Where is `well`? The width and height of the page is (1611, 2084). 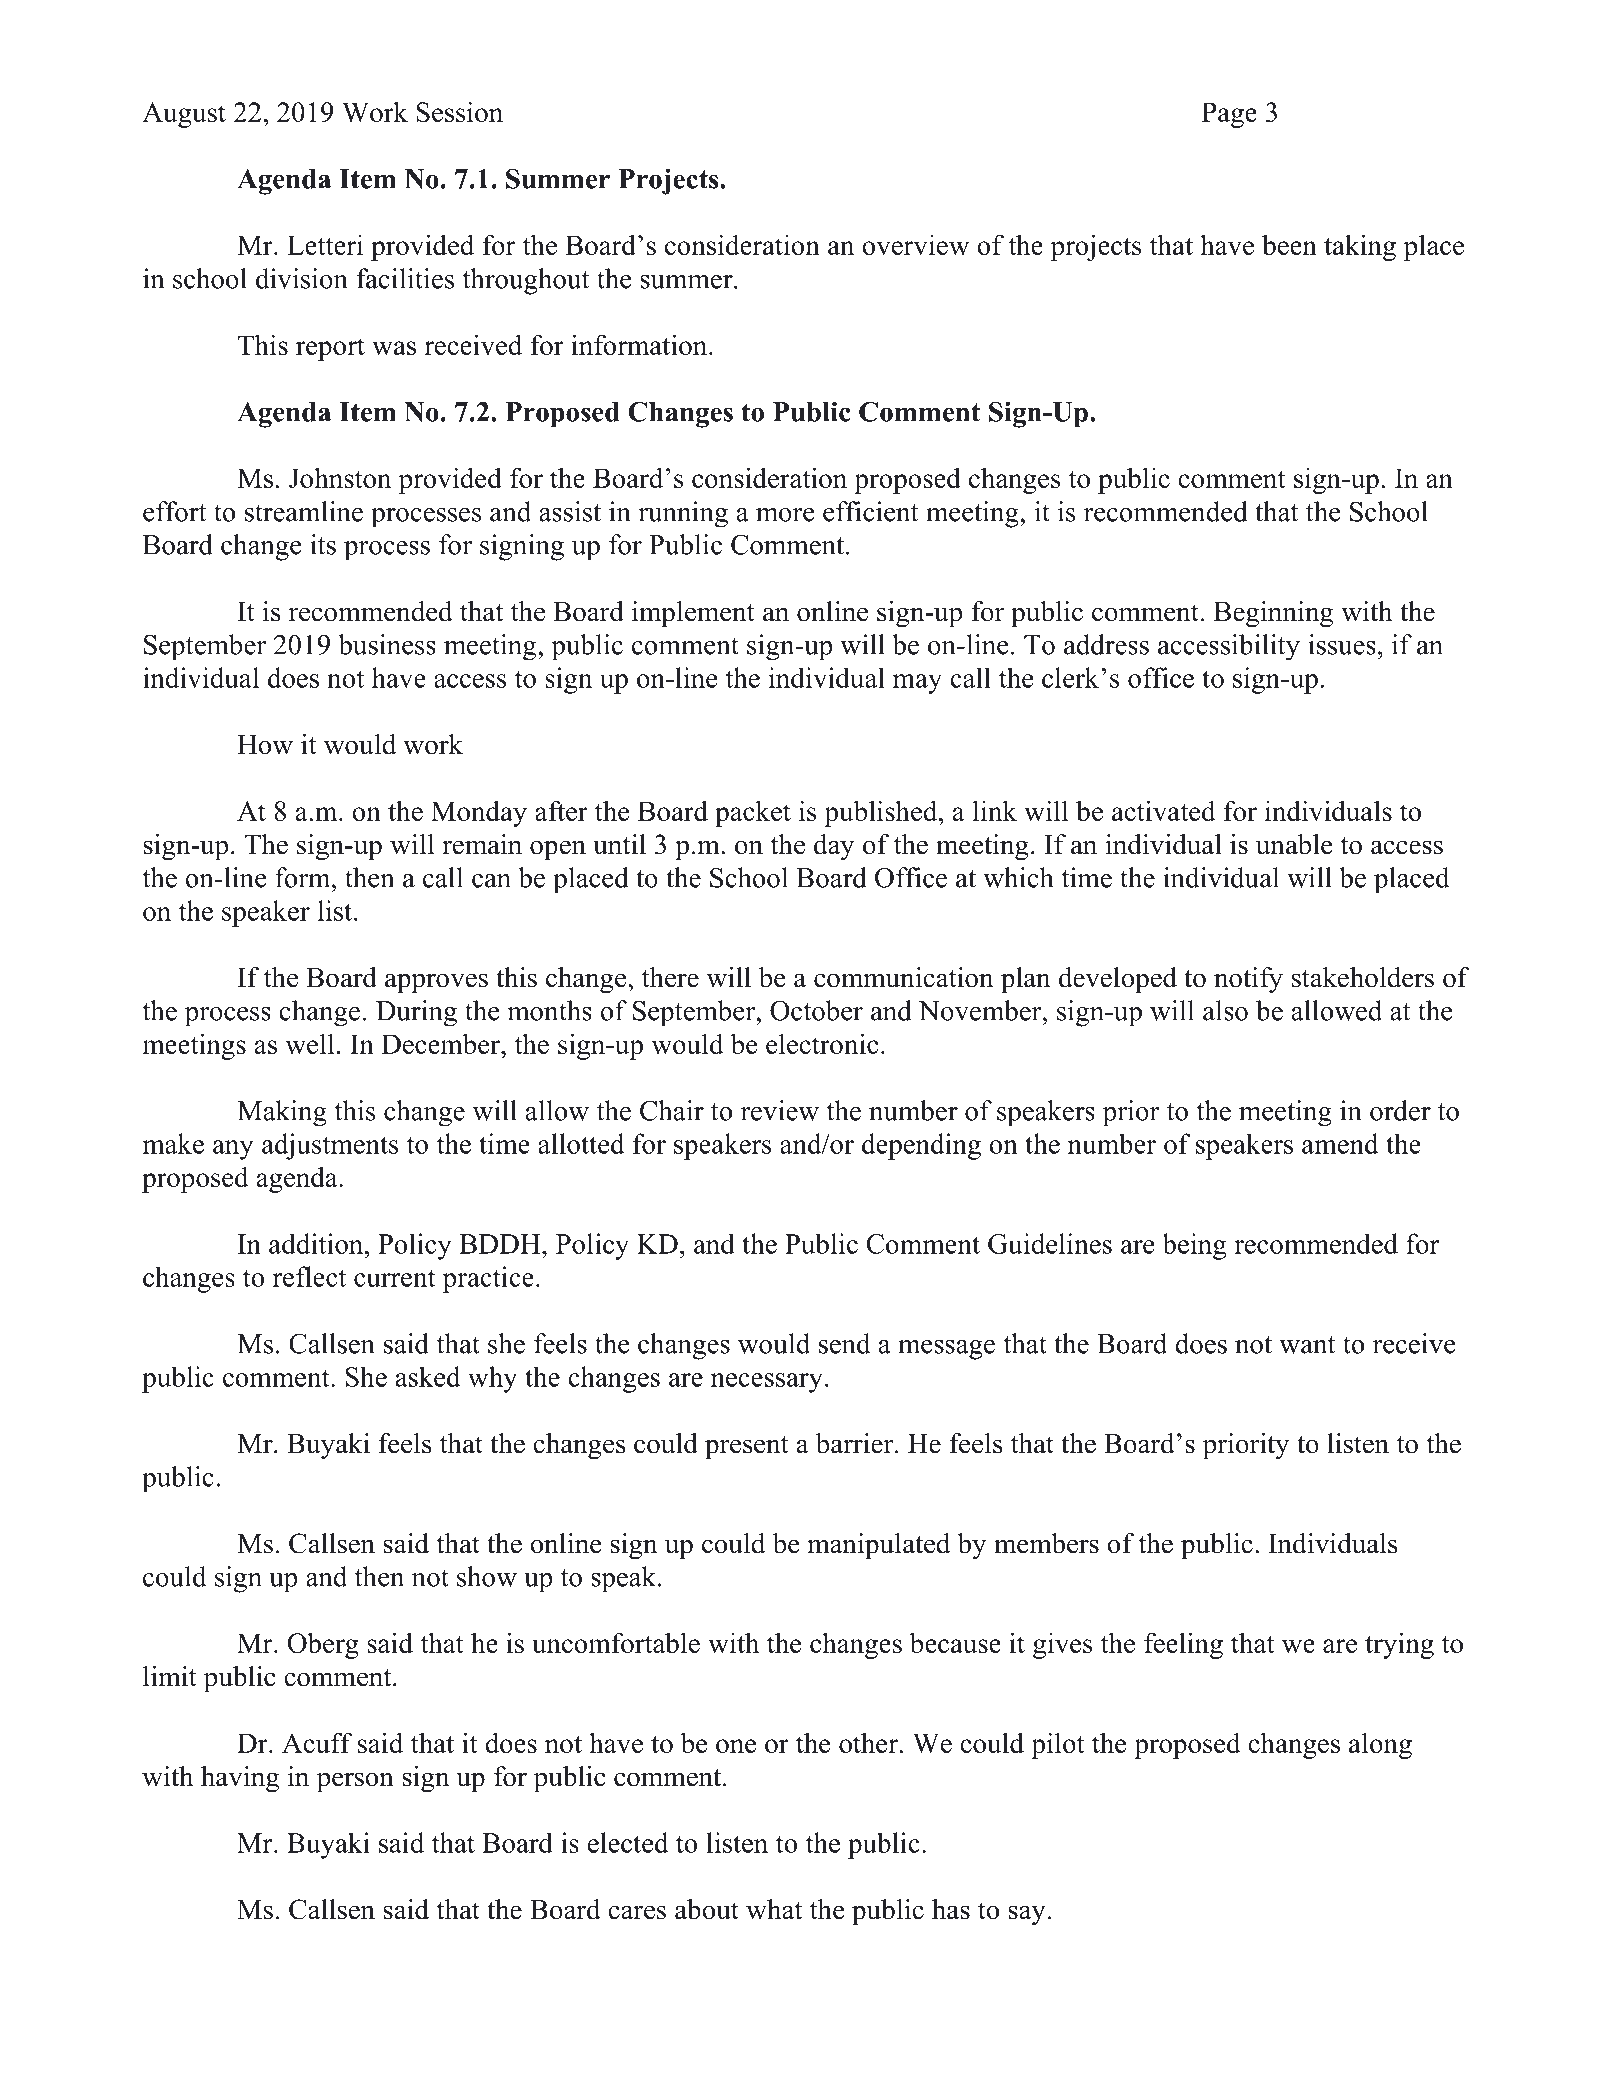 well is located at coordinates (310, 1043).
